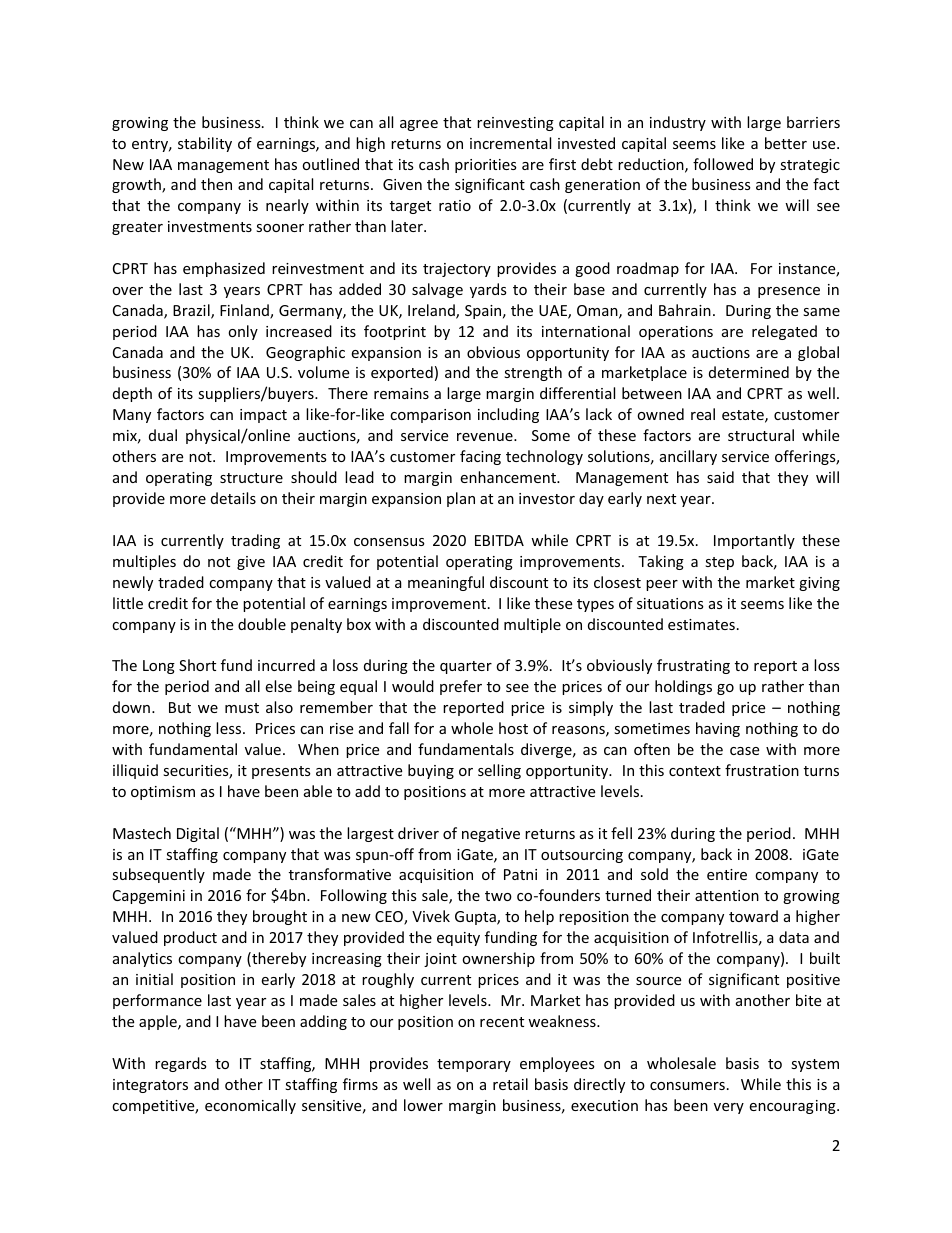 The height and width of the page is (1233, 952). Describe the element at coordinates (262, 624) in the page. I see `double` at that location.
